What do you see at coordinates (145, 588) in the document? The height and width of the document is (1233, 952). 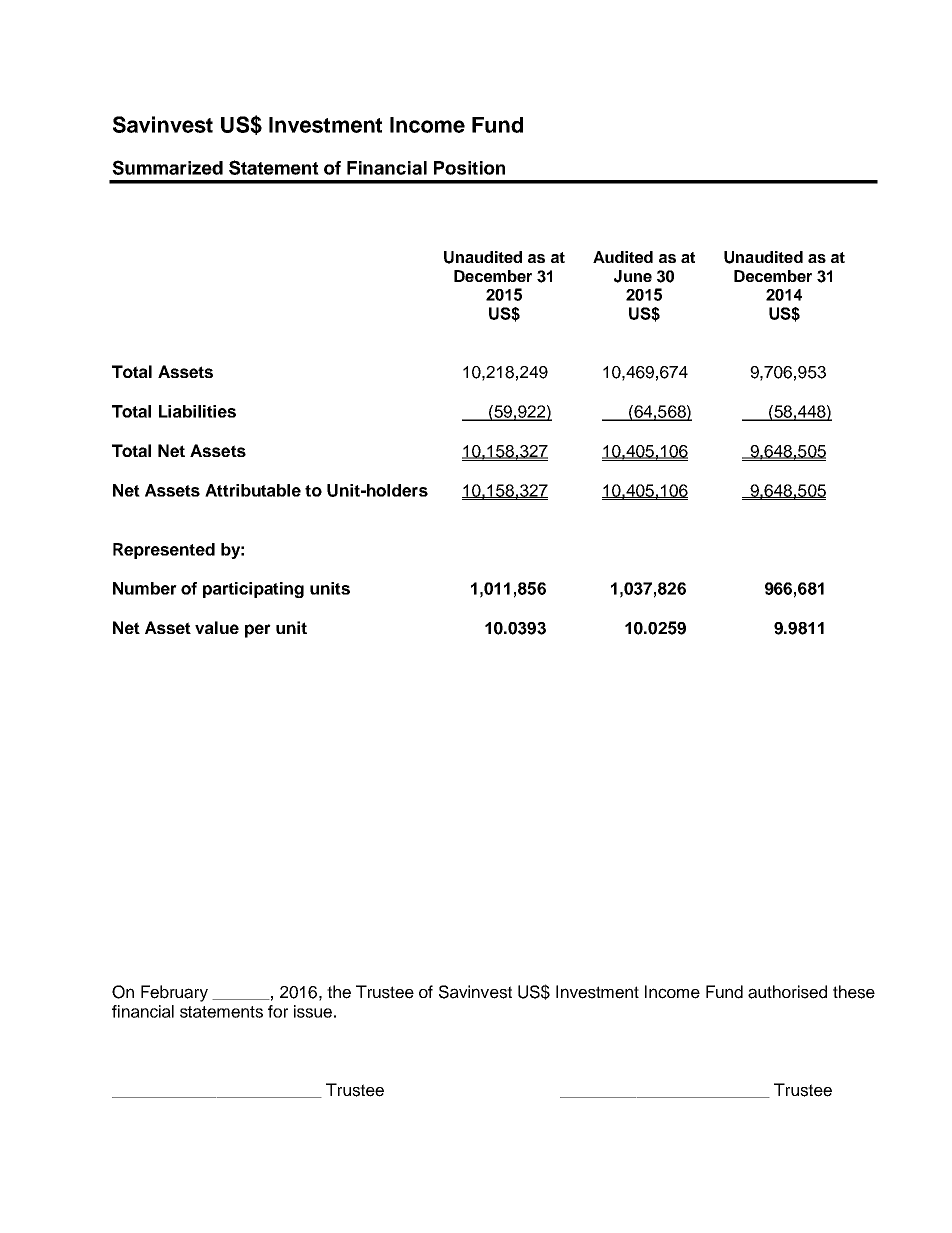 I see `Number` at bounding box center [145, 588].
